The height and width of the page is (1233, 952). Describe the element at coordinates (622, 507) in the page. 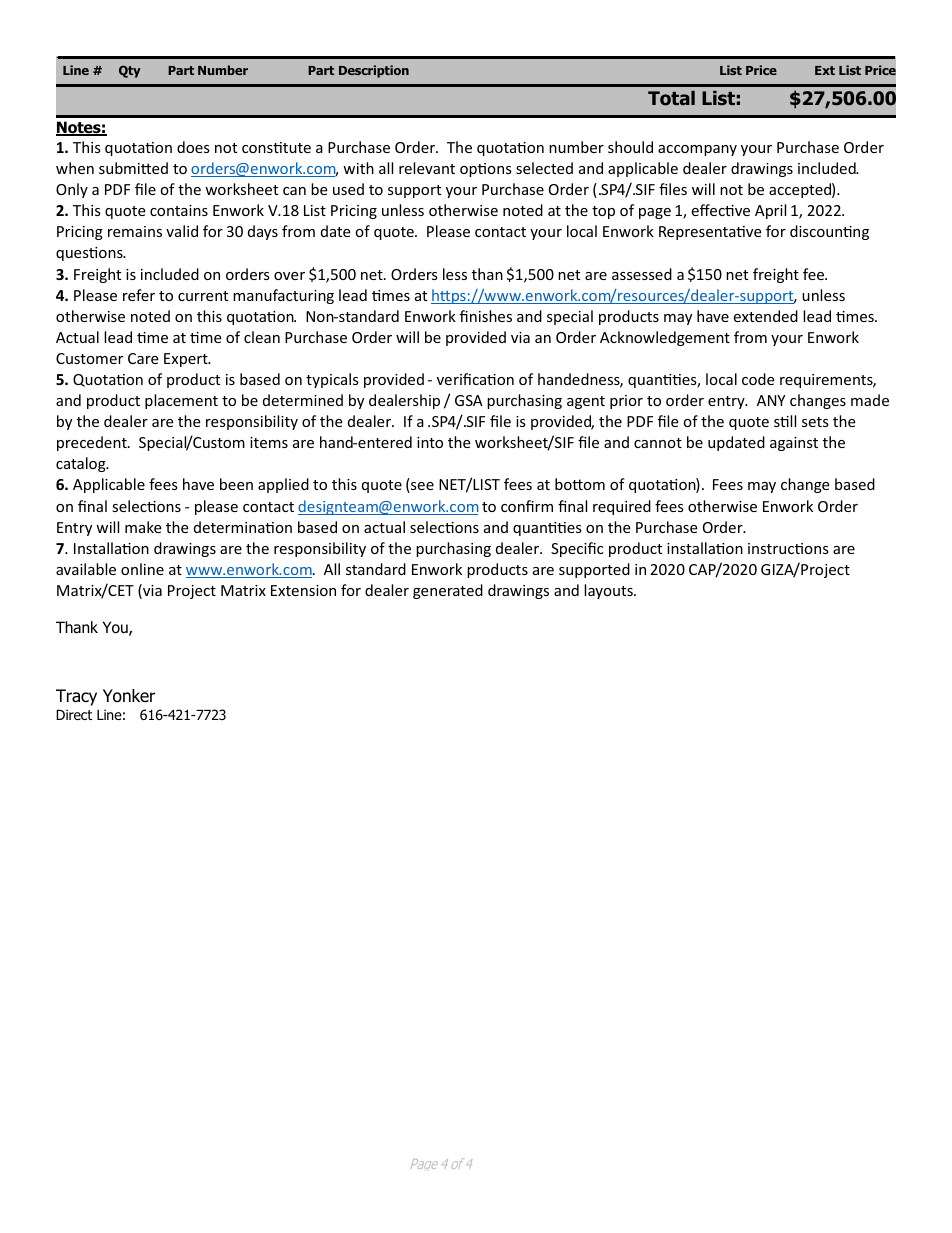

I see `required` at that location.
